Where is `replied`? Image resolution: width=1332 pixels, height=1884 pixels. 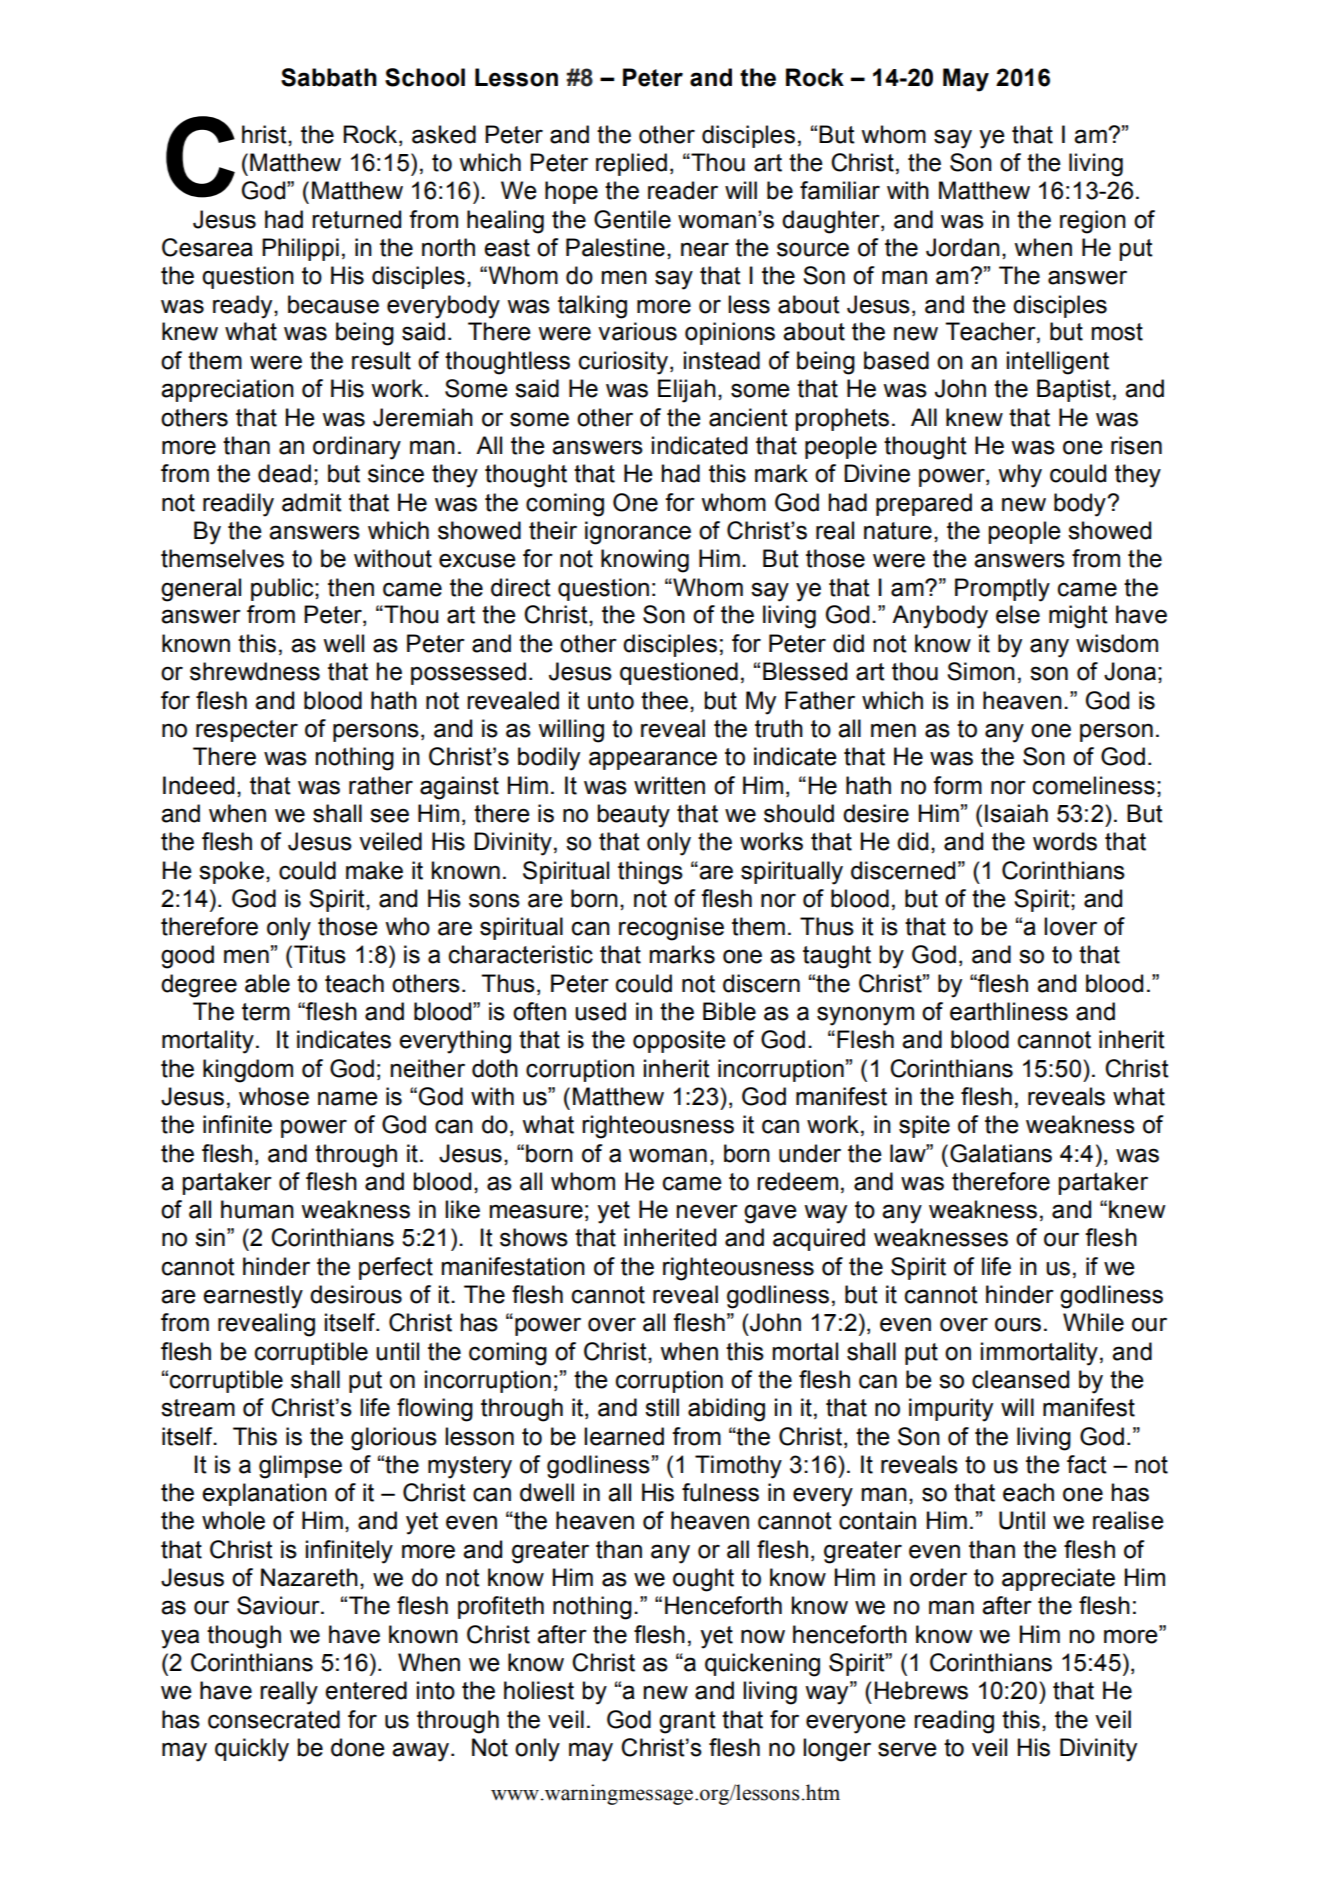 replied is located at coordinates (631, 164).
